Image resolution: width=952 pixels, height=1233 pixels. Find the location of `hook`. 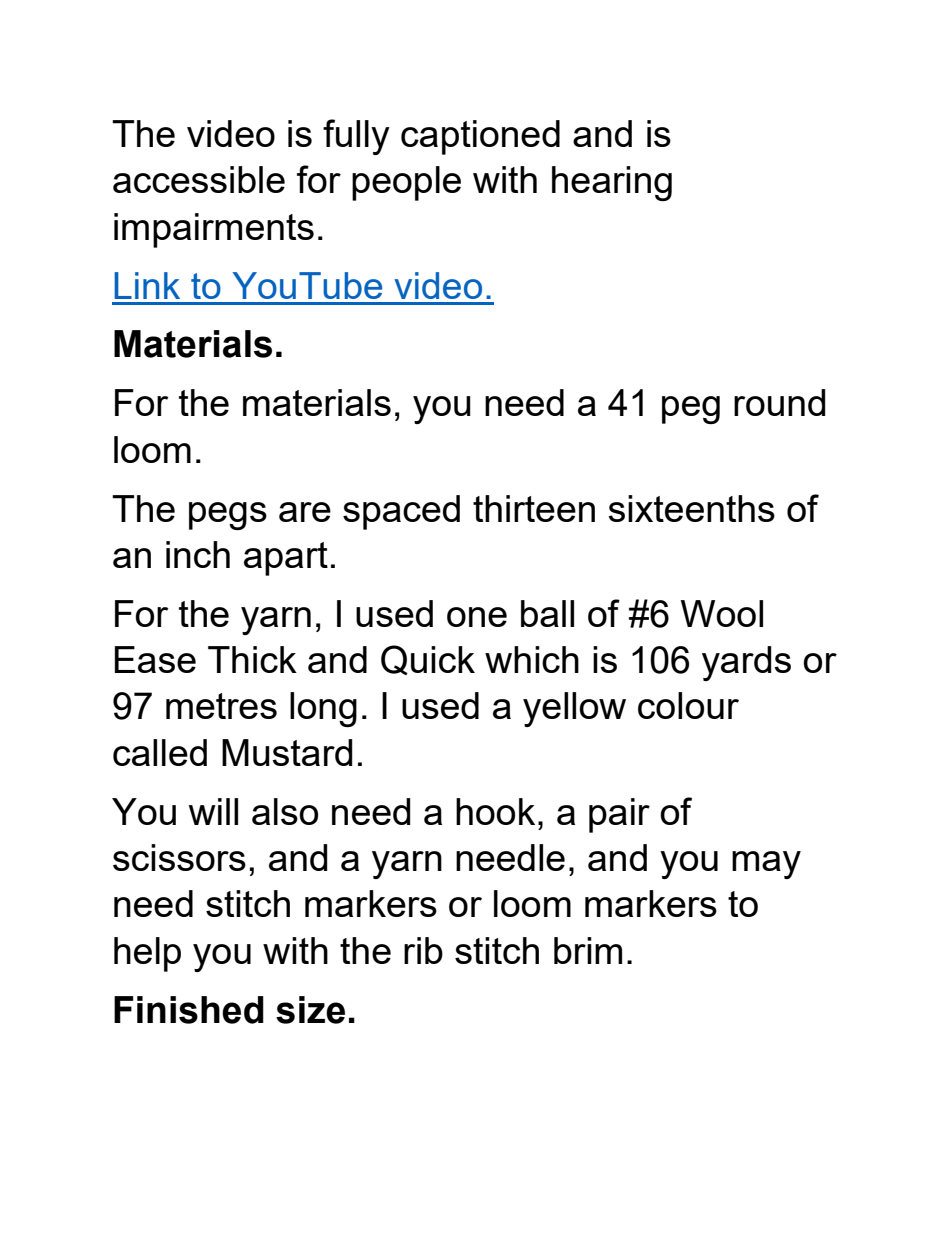

hook is located at coordinates (495, 811).
